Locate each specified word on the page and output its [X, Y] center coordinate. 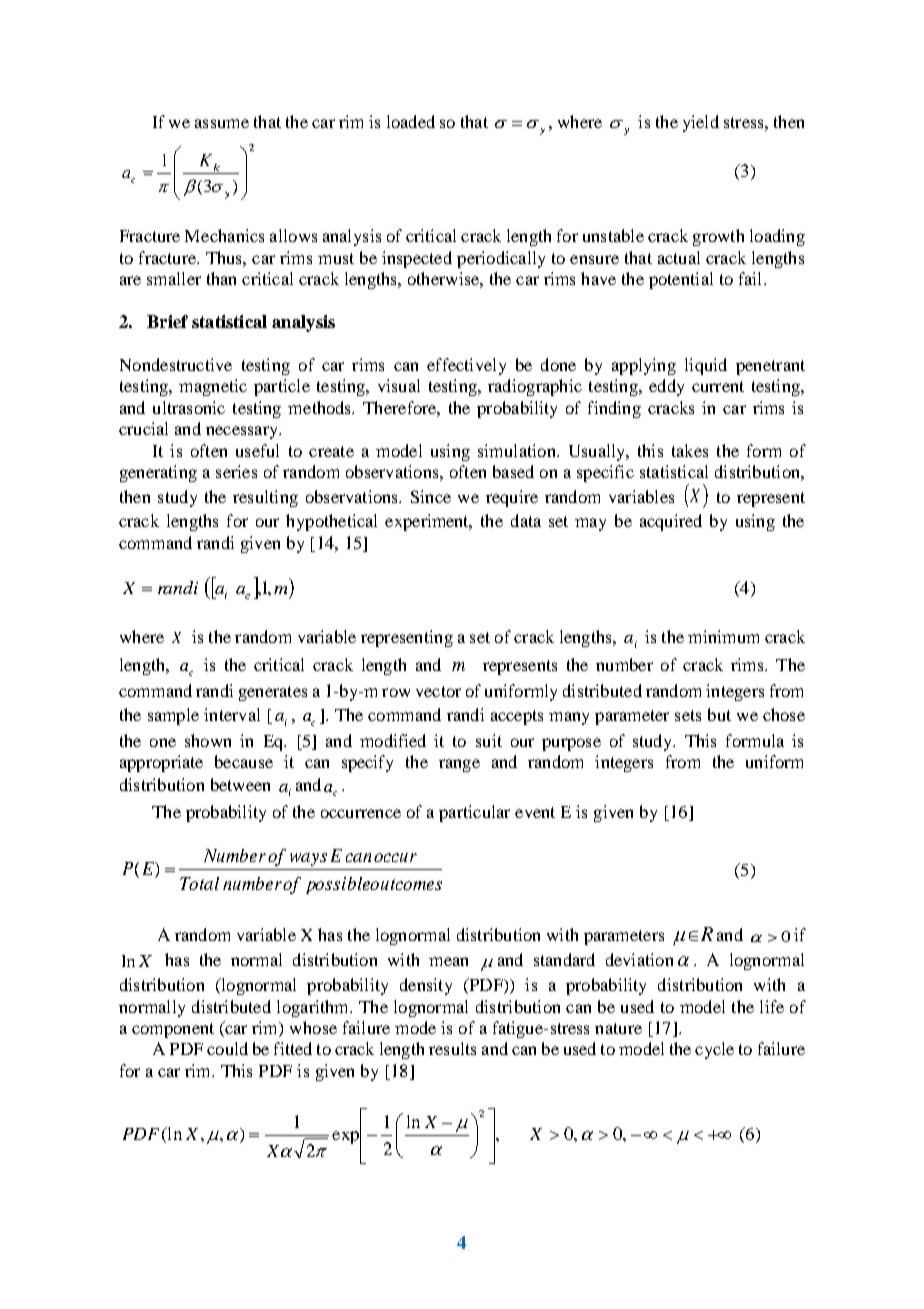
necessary [243, 432]
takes [690, 450]
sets [688, 715]
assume [222, 123]
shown [208, 740]
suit [489, 740]
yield [701, 123]
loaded [411, 121]
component [173, 1030]
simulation [518, 450]
